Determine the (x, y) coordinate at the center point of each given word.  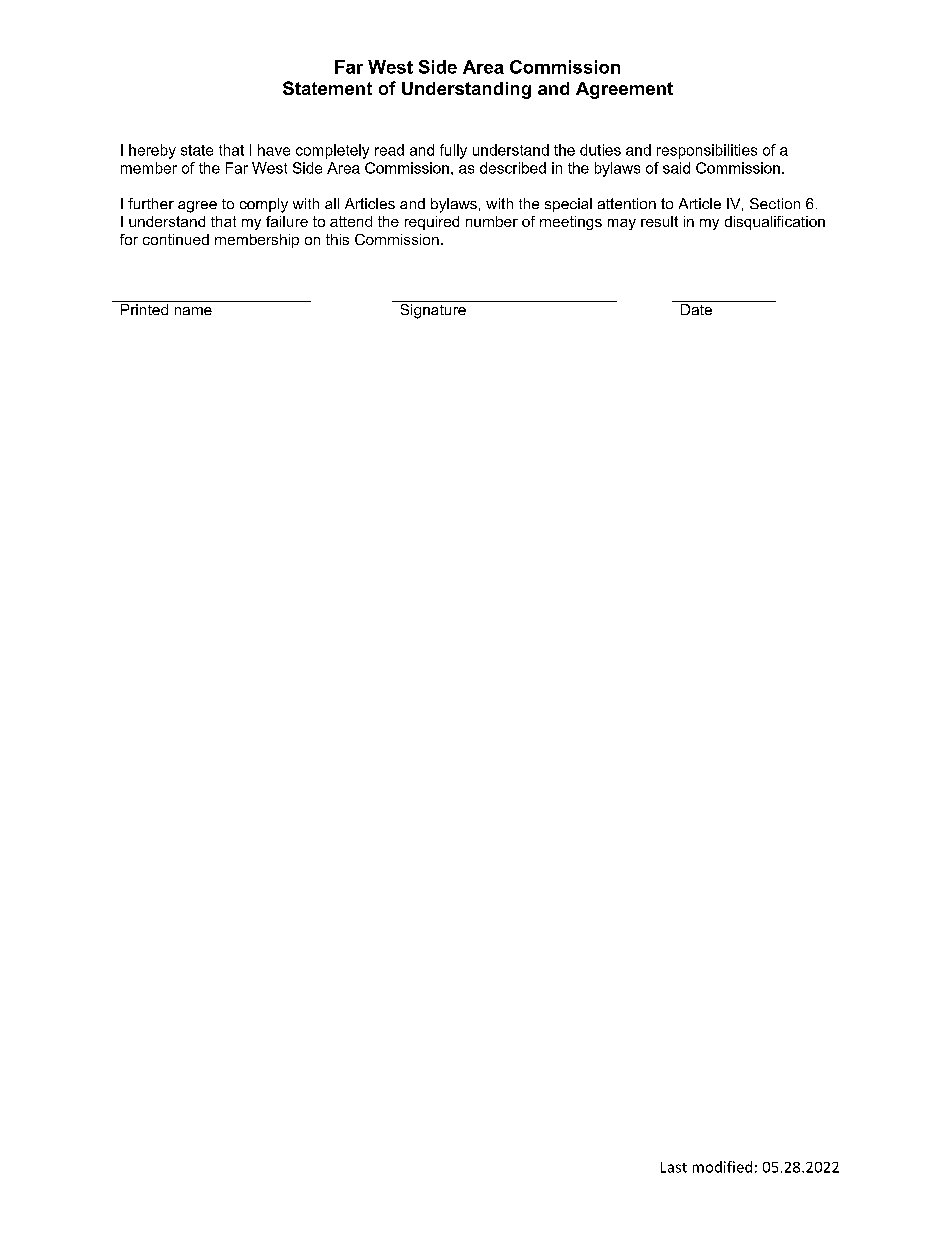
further (151, 203)
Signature (433, 311)
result (659, 221)
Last (674, 1167)
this (337, 239)
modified (722, 1167)
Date (696, 309)
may (622, 224)
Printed (144, 309)
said (676, 168)
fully (453, 151)
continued (176, 239)
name (193, 311)
